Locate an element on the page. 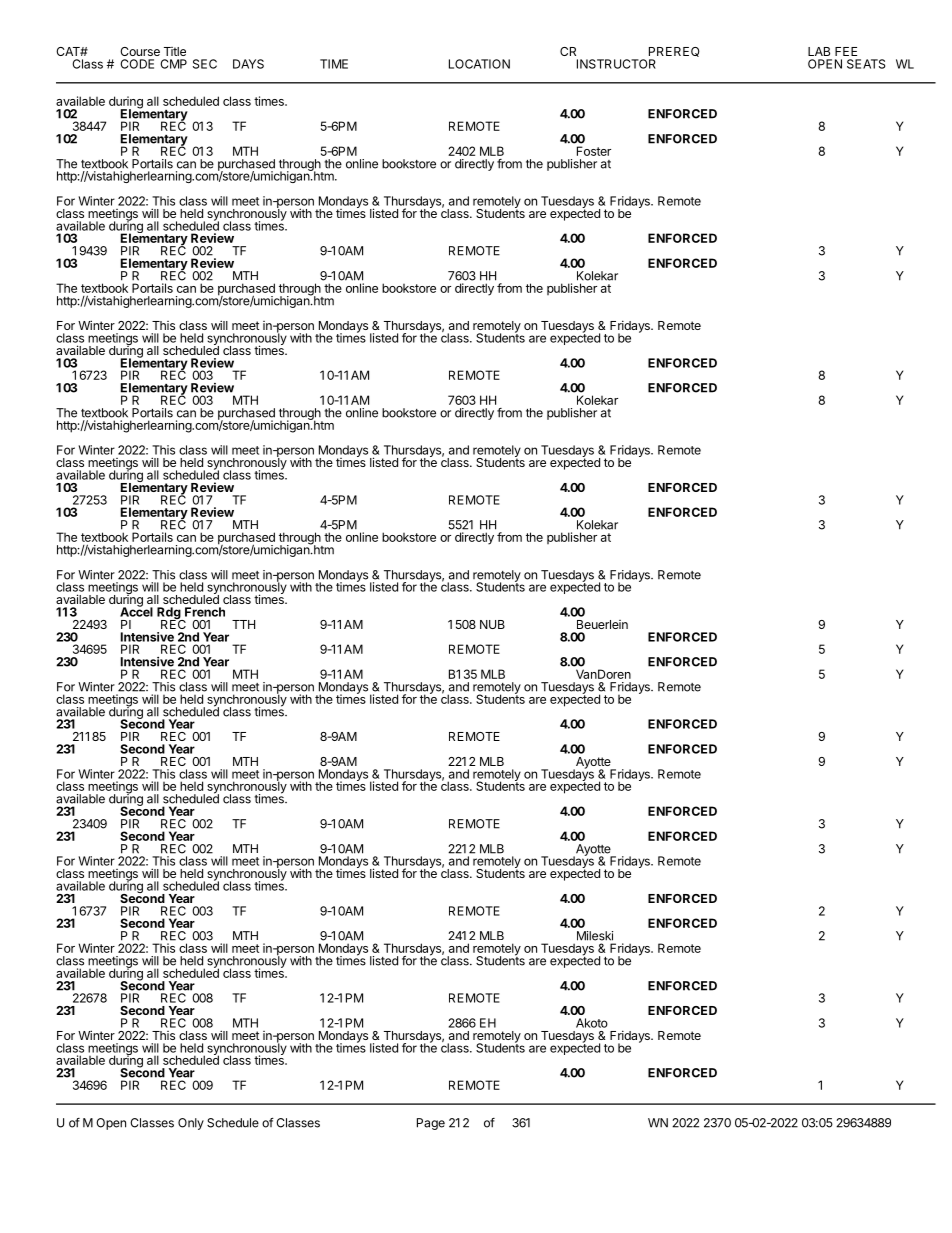 This document has width=952, height=1233. LOCATION is located at coordinates (479, 64).
